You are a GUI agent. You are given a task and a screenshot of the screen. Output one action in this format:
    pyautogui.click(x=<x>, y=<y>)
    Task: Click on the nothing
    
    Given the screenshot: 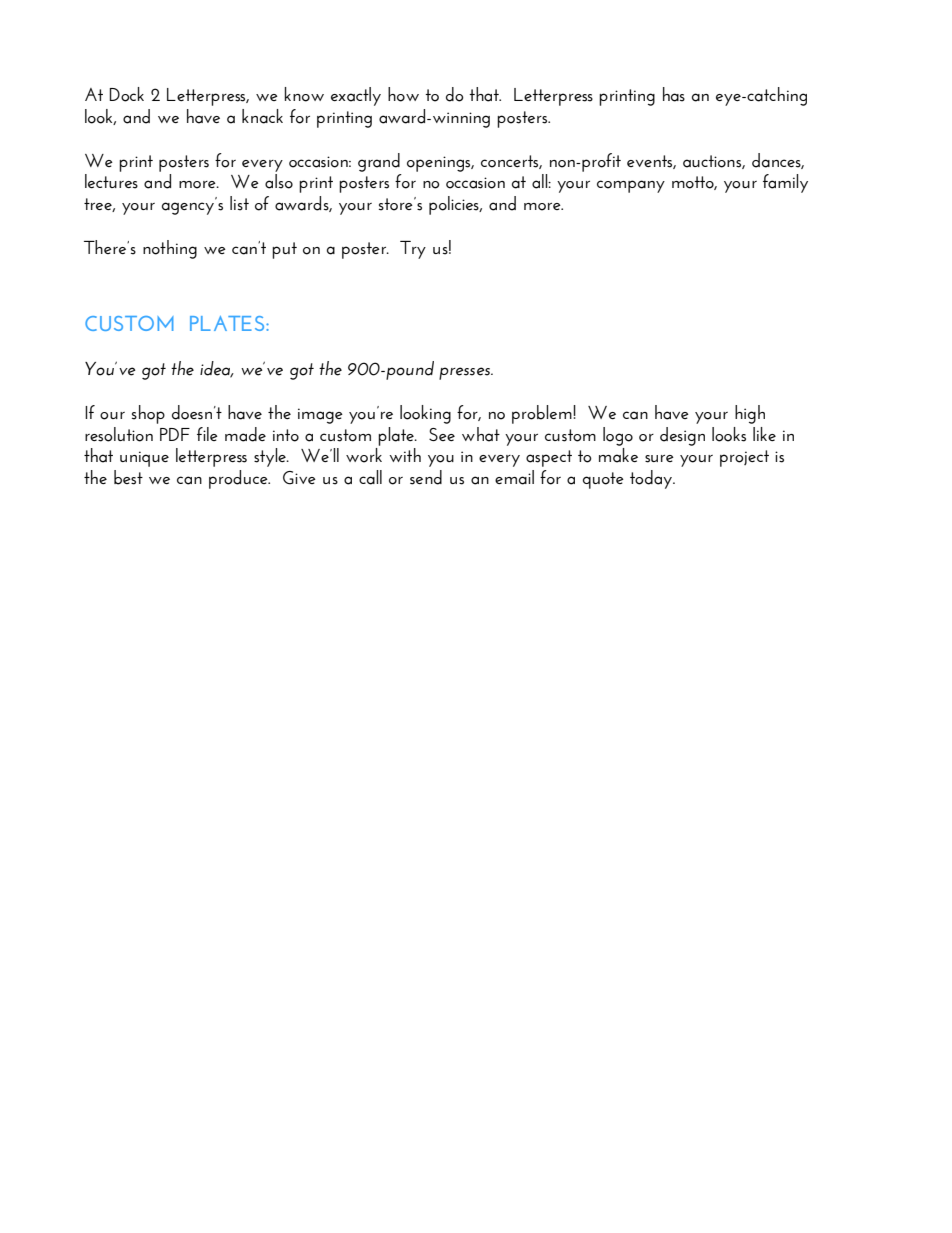 What is the action you would take?
    pyautogui.click(x=170, y=249)
